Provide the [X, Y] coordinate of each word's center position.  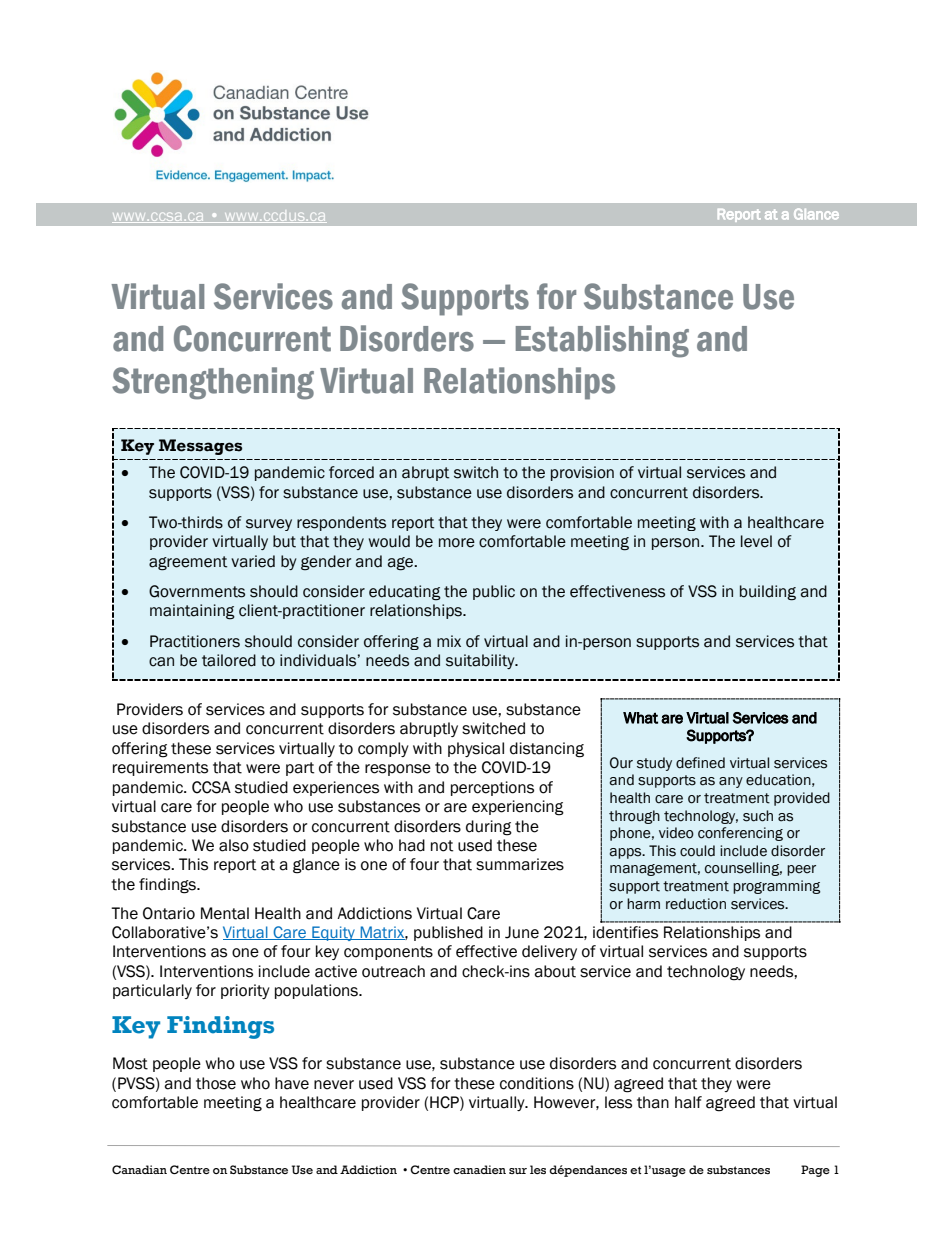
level [756, 541]
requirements [160, 768]
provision [582, 473]
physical [476, 749]
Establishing [602, 341]
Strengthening [213, 383]
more [457, 543]
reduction [696, 904]
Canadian [139, 1169]
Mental [225, 913]
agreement [188, 563]
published [448, 933]
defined [700, 763]
